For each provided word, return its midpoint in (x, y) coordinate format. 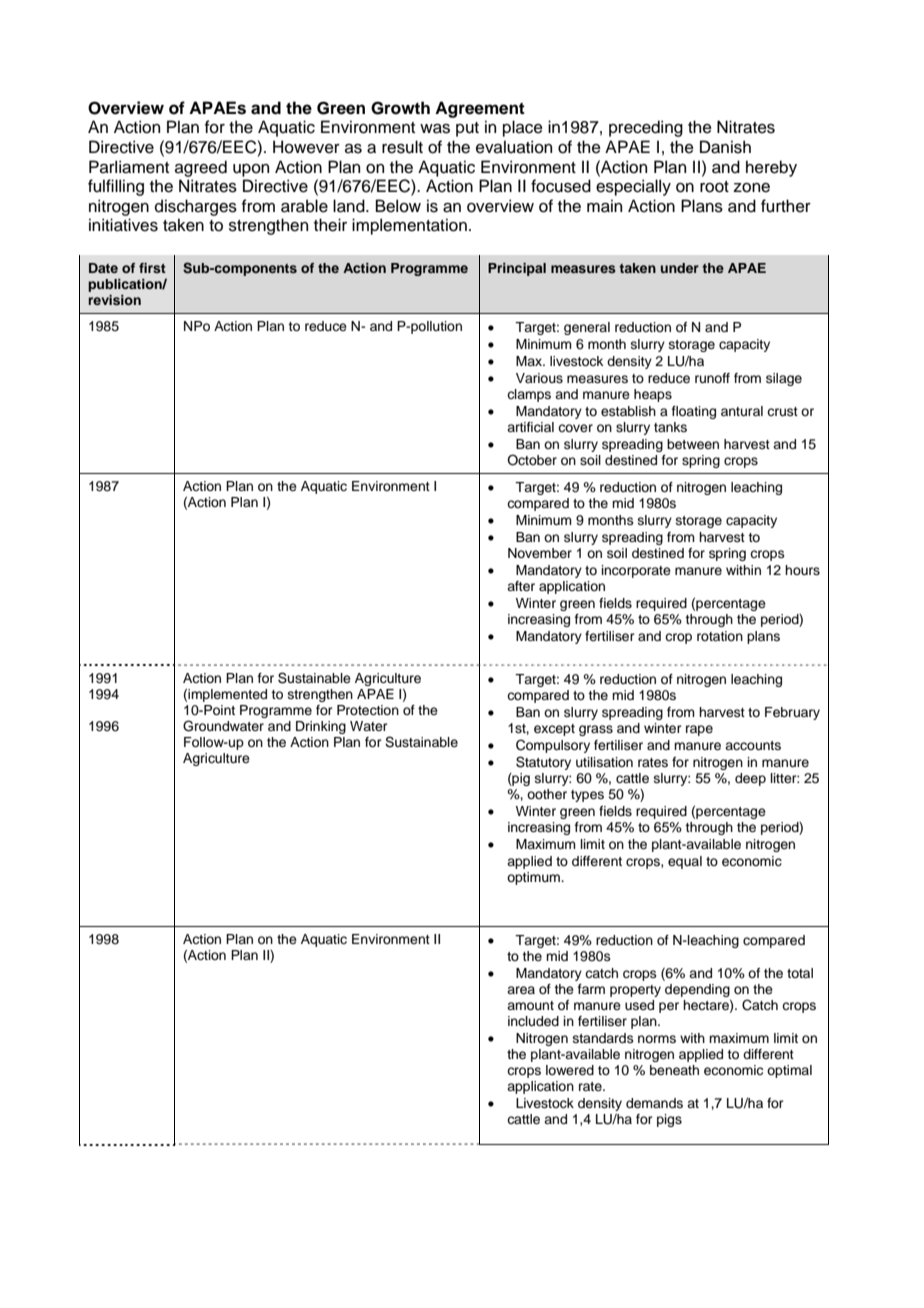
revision (114, 300)
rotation (720, 636)
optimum (534, 878)
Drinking (321, 727)
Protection (368, 710)
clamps (529, 395)
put (467, 129)
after (521, 586)
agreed (201, 168)
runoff (712, 378)
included (533, 1021)
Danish (725, 147)
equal (685, 862)
